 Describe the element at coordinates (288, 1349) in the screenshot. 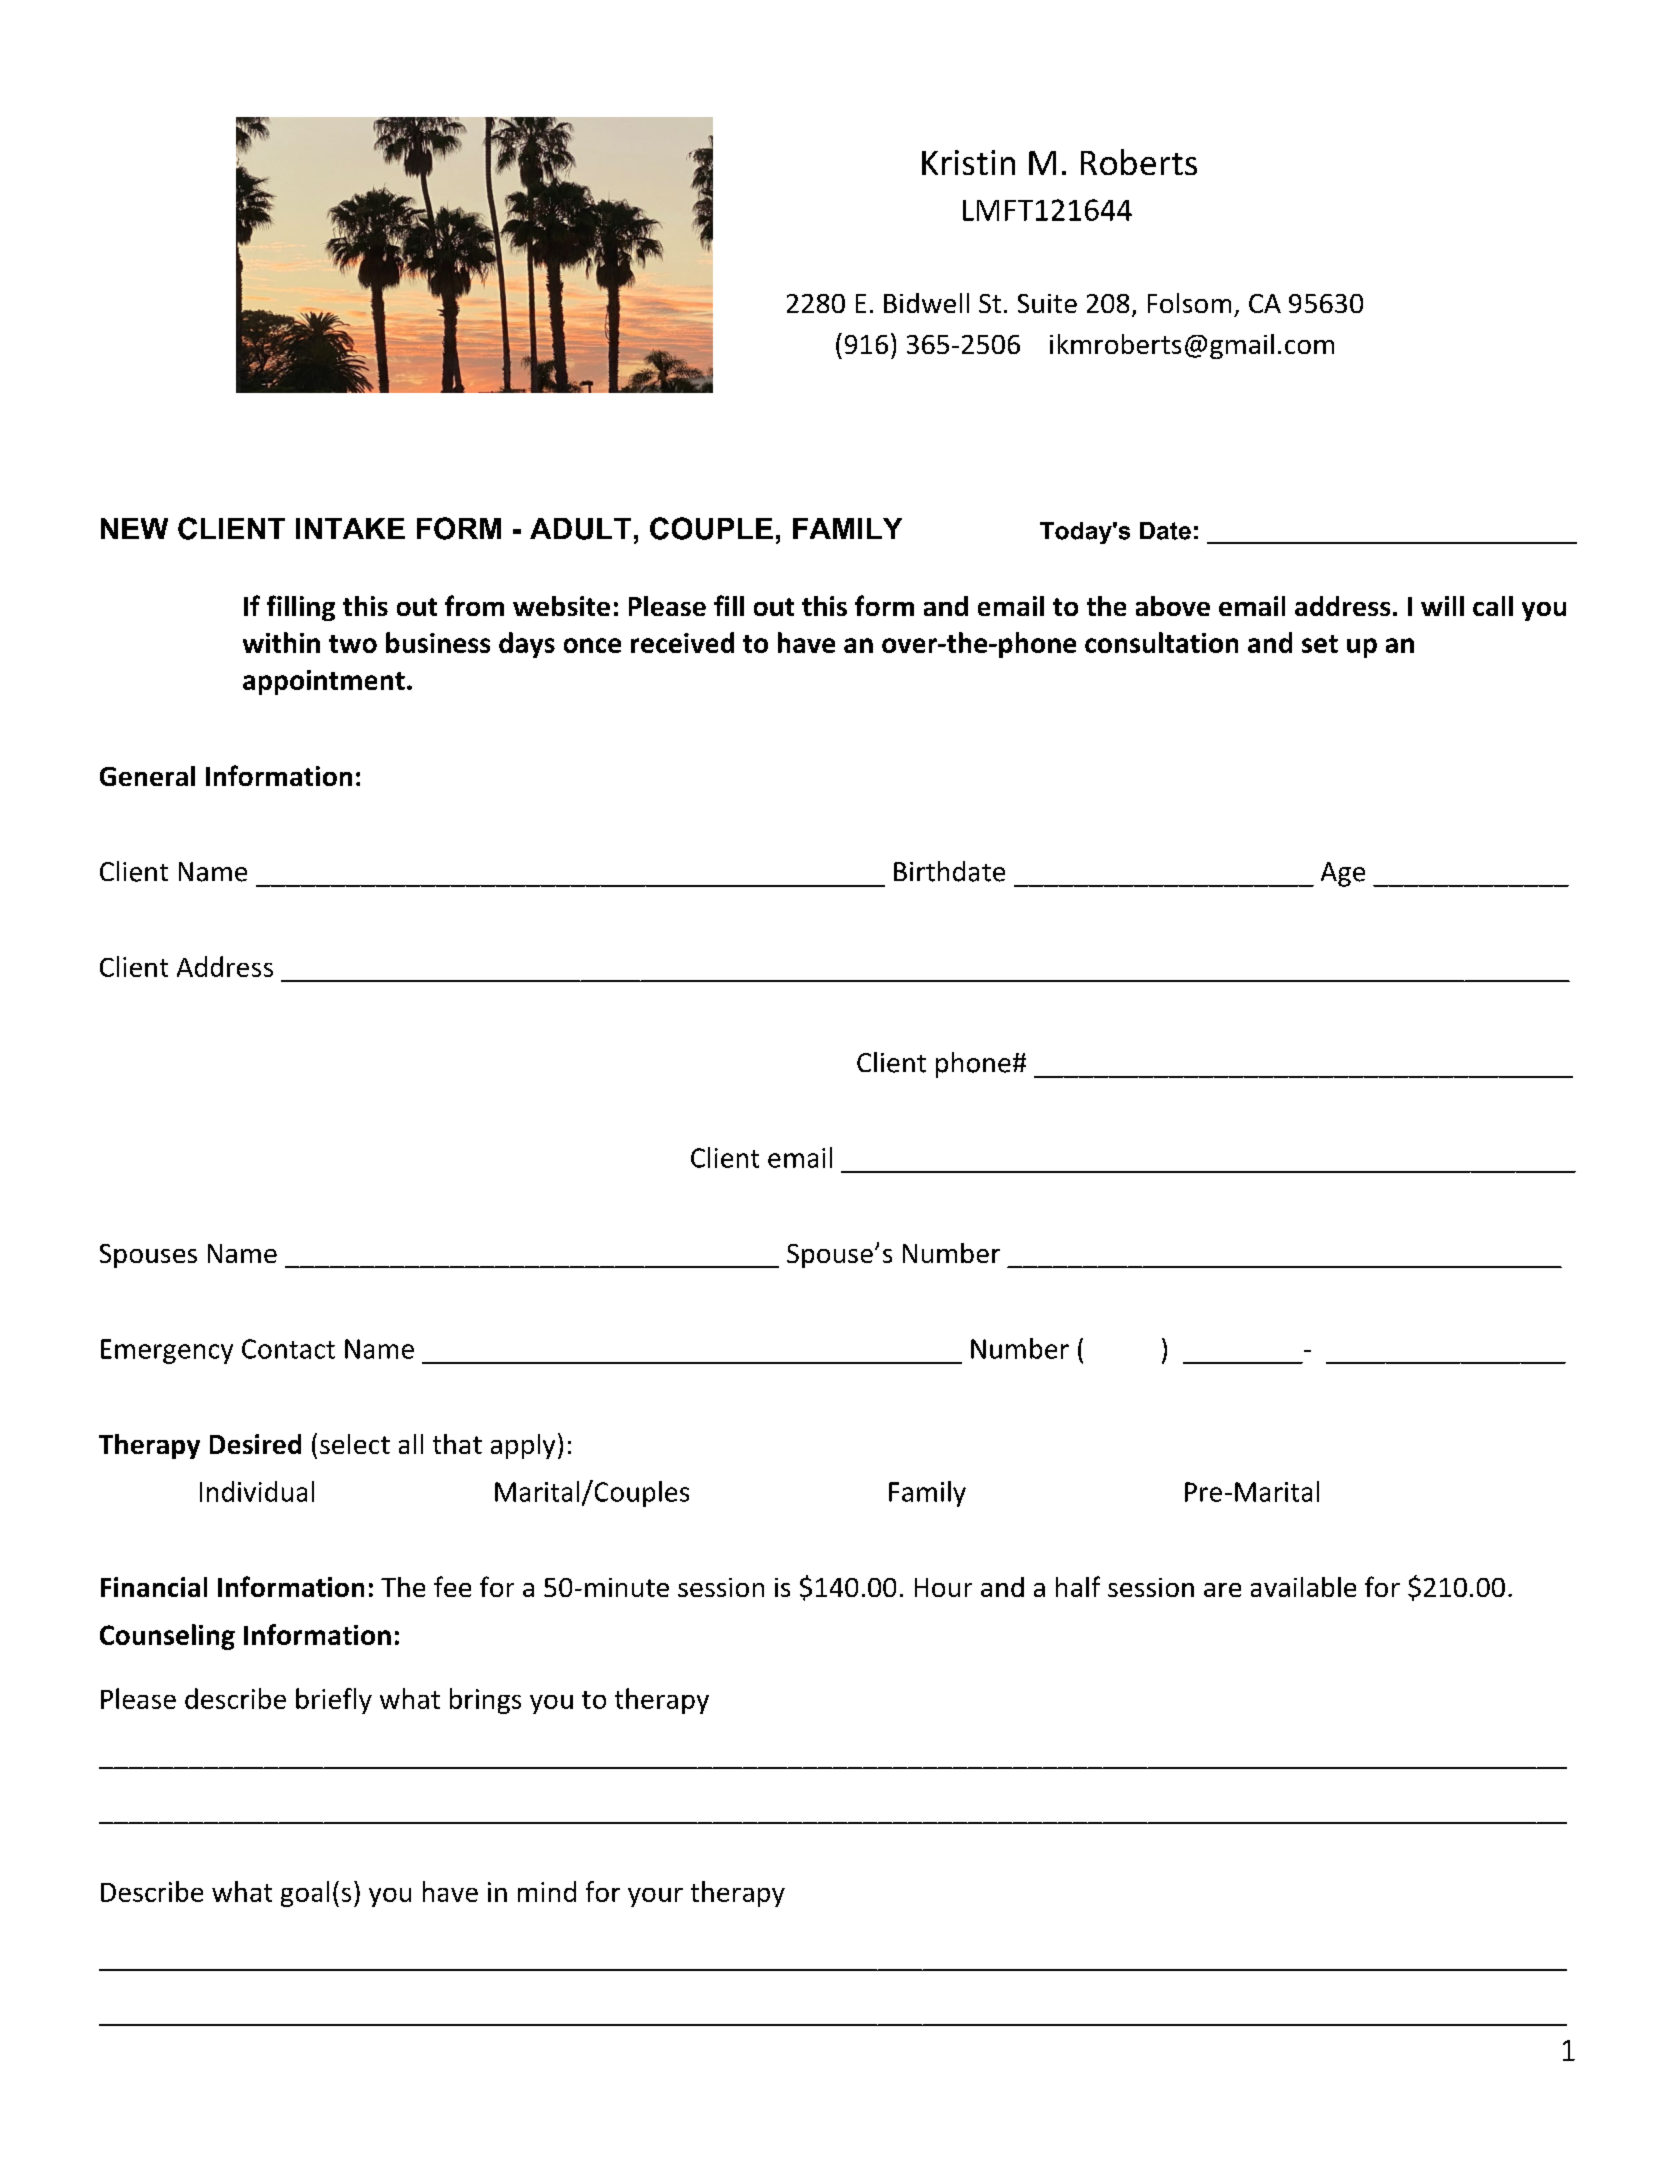

I see `Contact` at that location.
